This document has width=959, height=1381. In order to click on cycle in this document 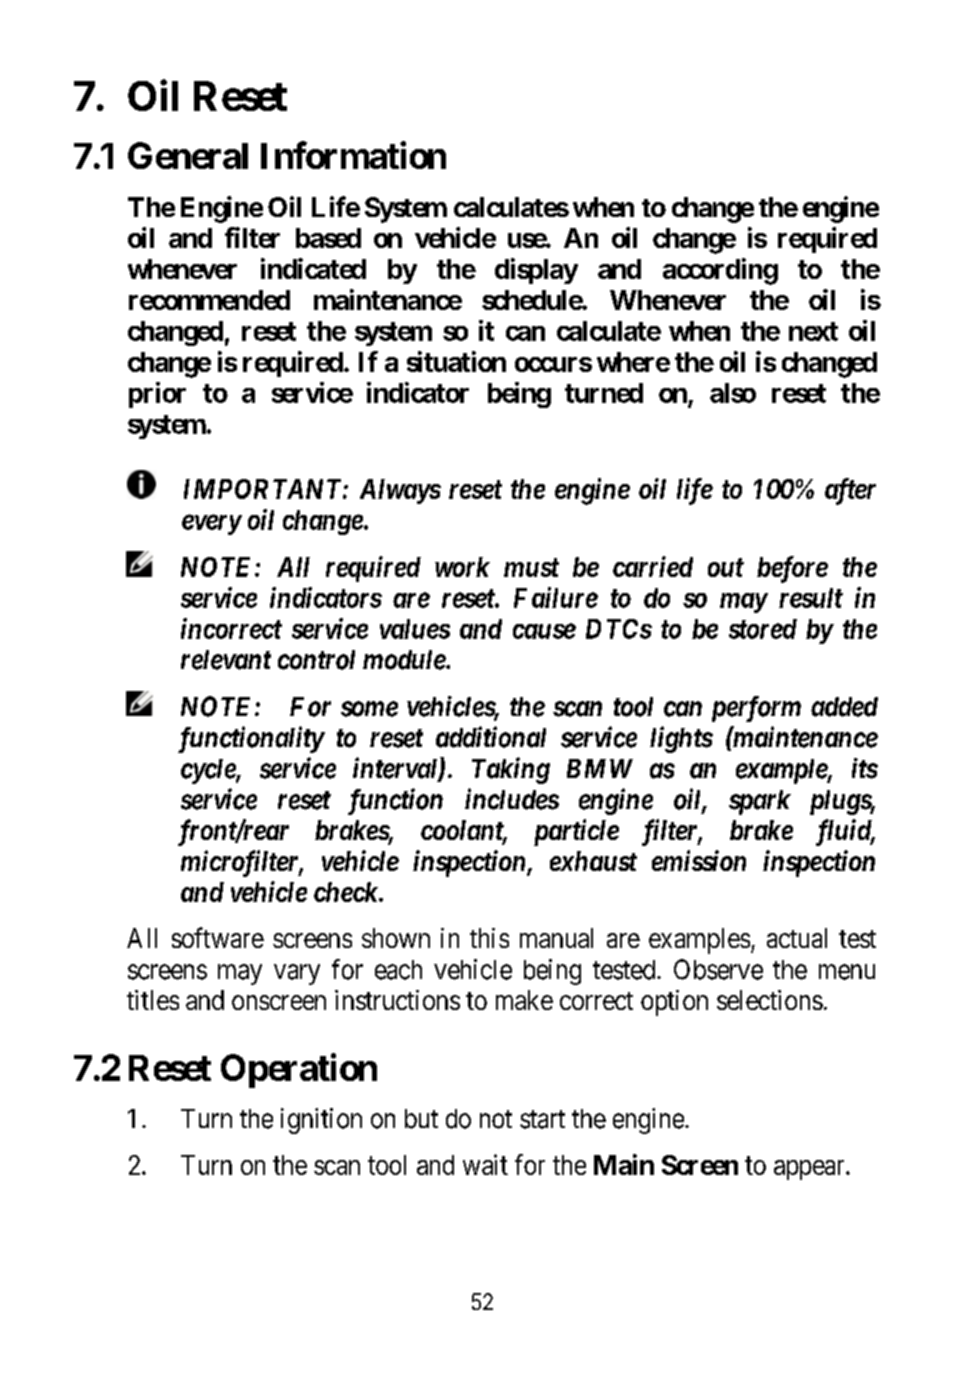, I will do `click(209, 771)`.
